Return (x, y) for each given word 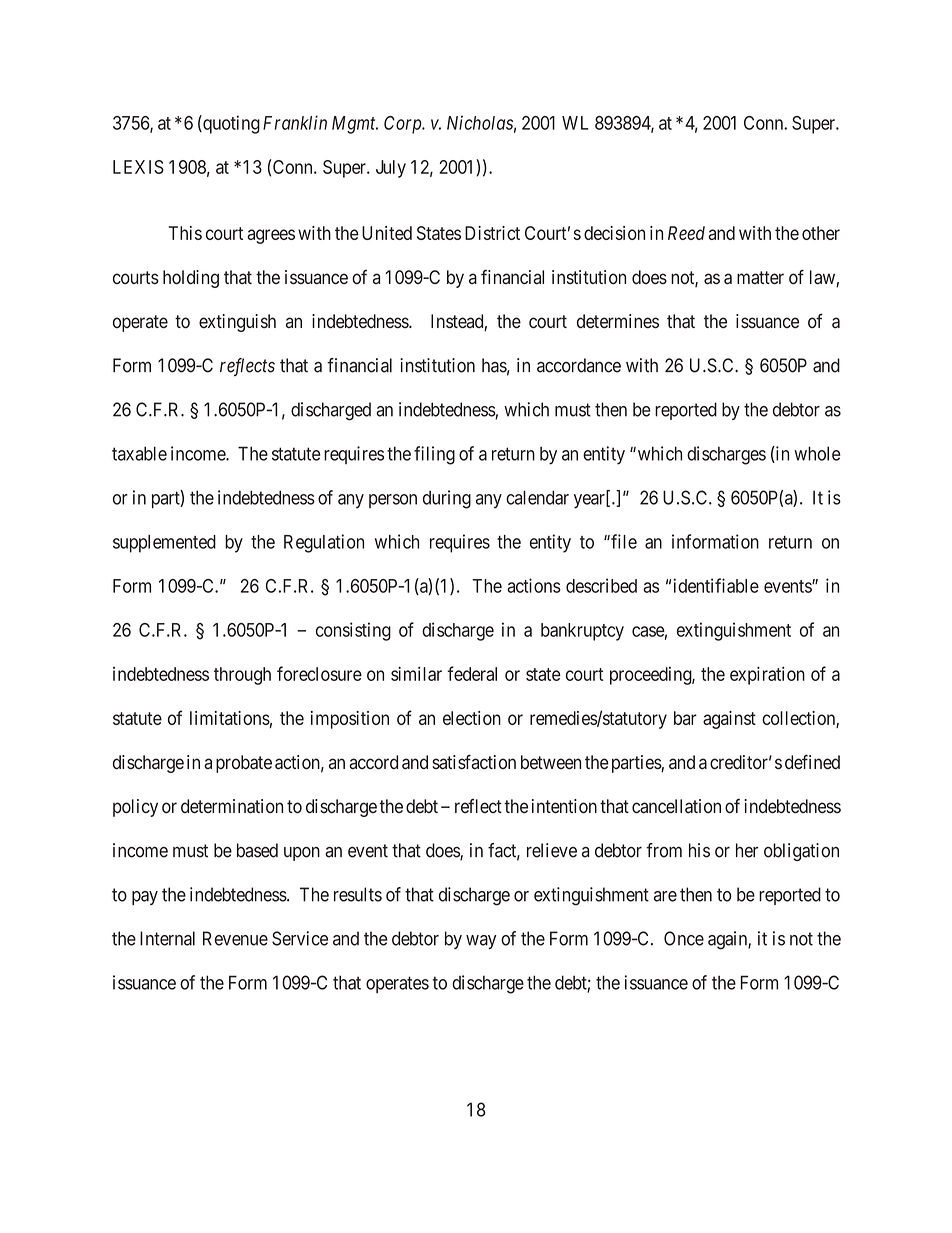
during (447, 499)
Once (684, 938)
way (481, 942)
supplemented (164, 544)
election (472, 718)
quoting (230, 124)
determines (618, 321)
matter (760, 278)
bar (685, 718)
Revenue (235, 938)
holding (191, 279)
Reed (686, 233)
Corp (404, 125)
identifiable (716, 585)
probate (244, 764)
